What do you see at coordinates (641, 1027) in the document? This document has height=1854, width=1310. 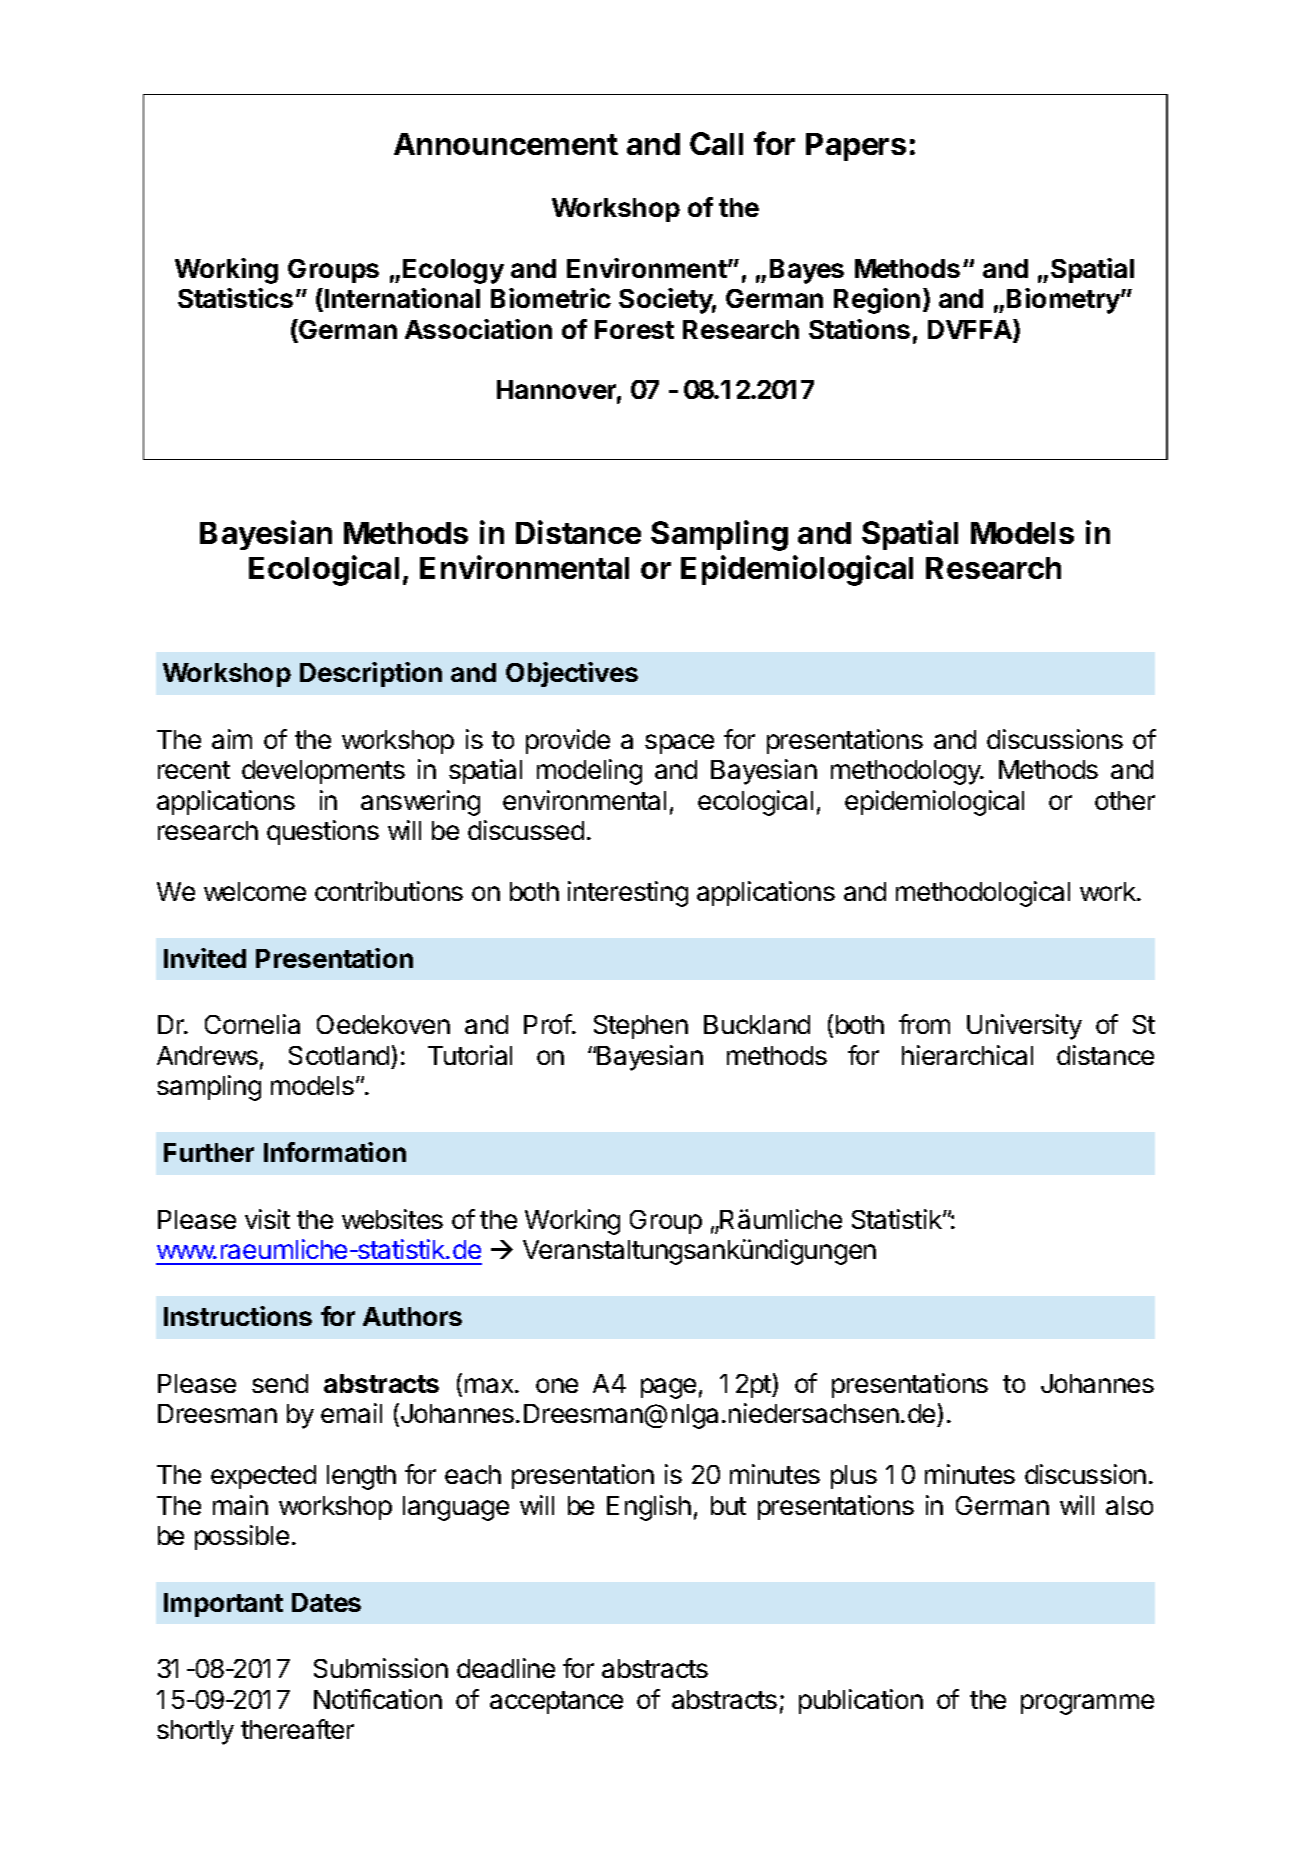 I see `Stephen` at bounding box center [641, 1027].
